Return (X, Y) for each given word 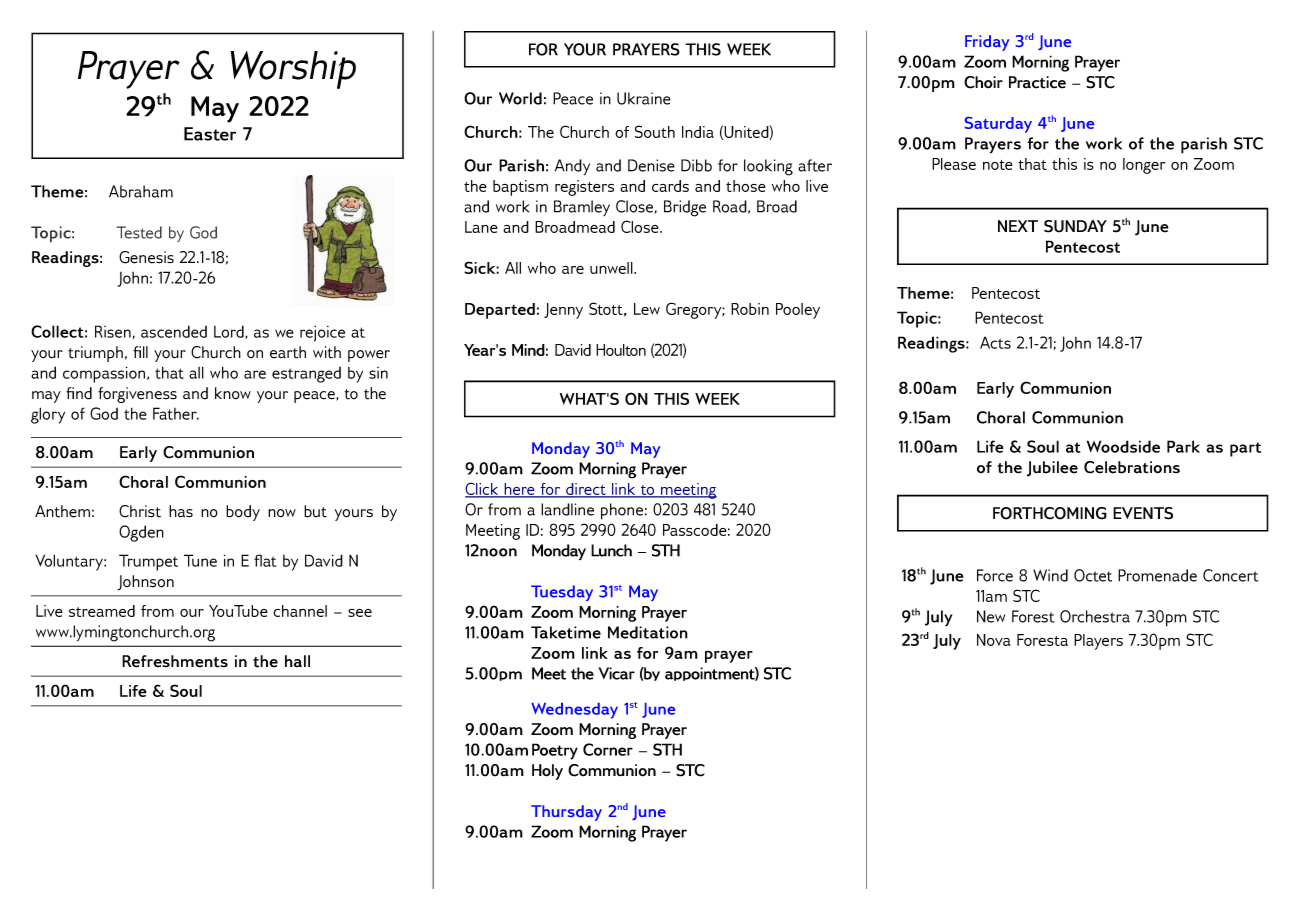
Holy (547, 772)
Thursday (566, 813)
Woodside (1123, 446)
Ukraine (644, 98)
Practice (1037, 82)
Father (176, 413)
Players (1098, 642)
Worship (293, 70)
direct (586, 490)
